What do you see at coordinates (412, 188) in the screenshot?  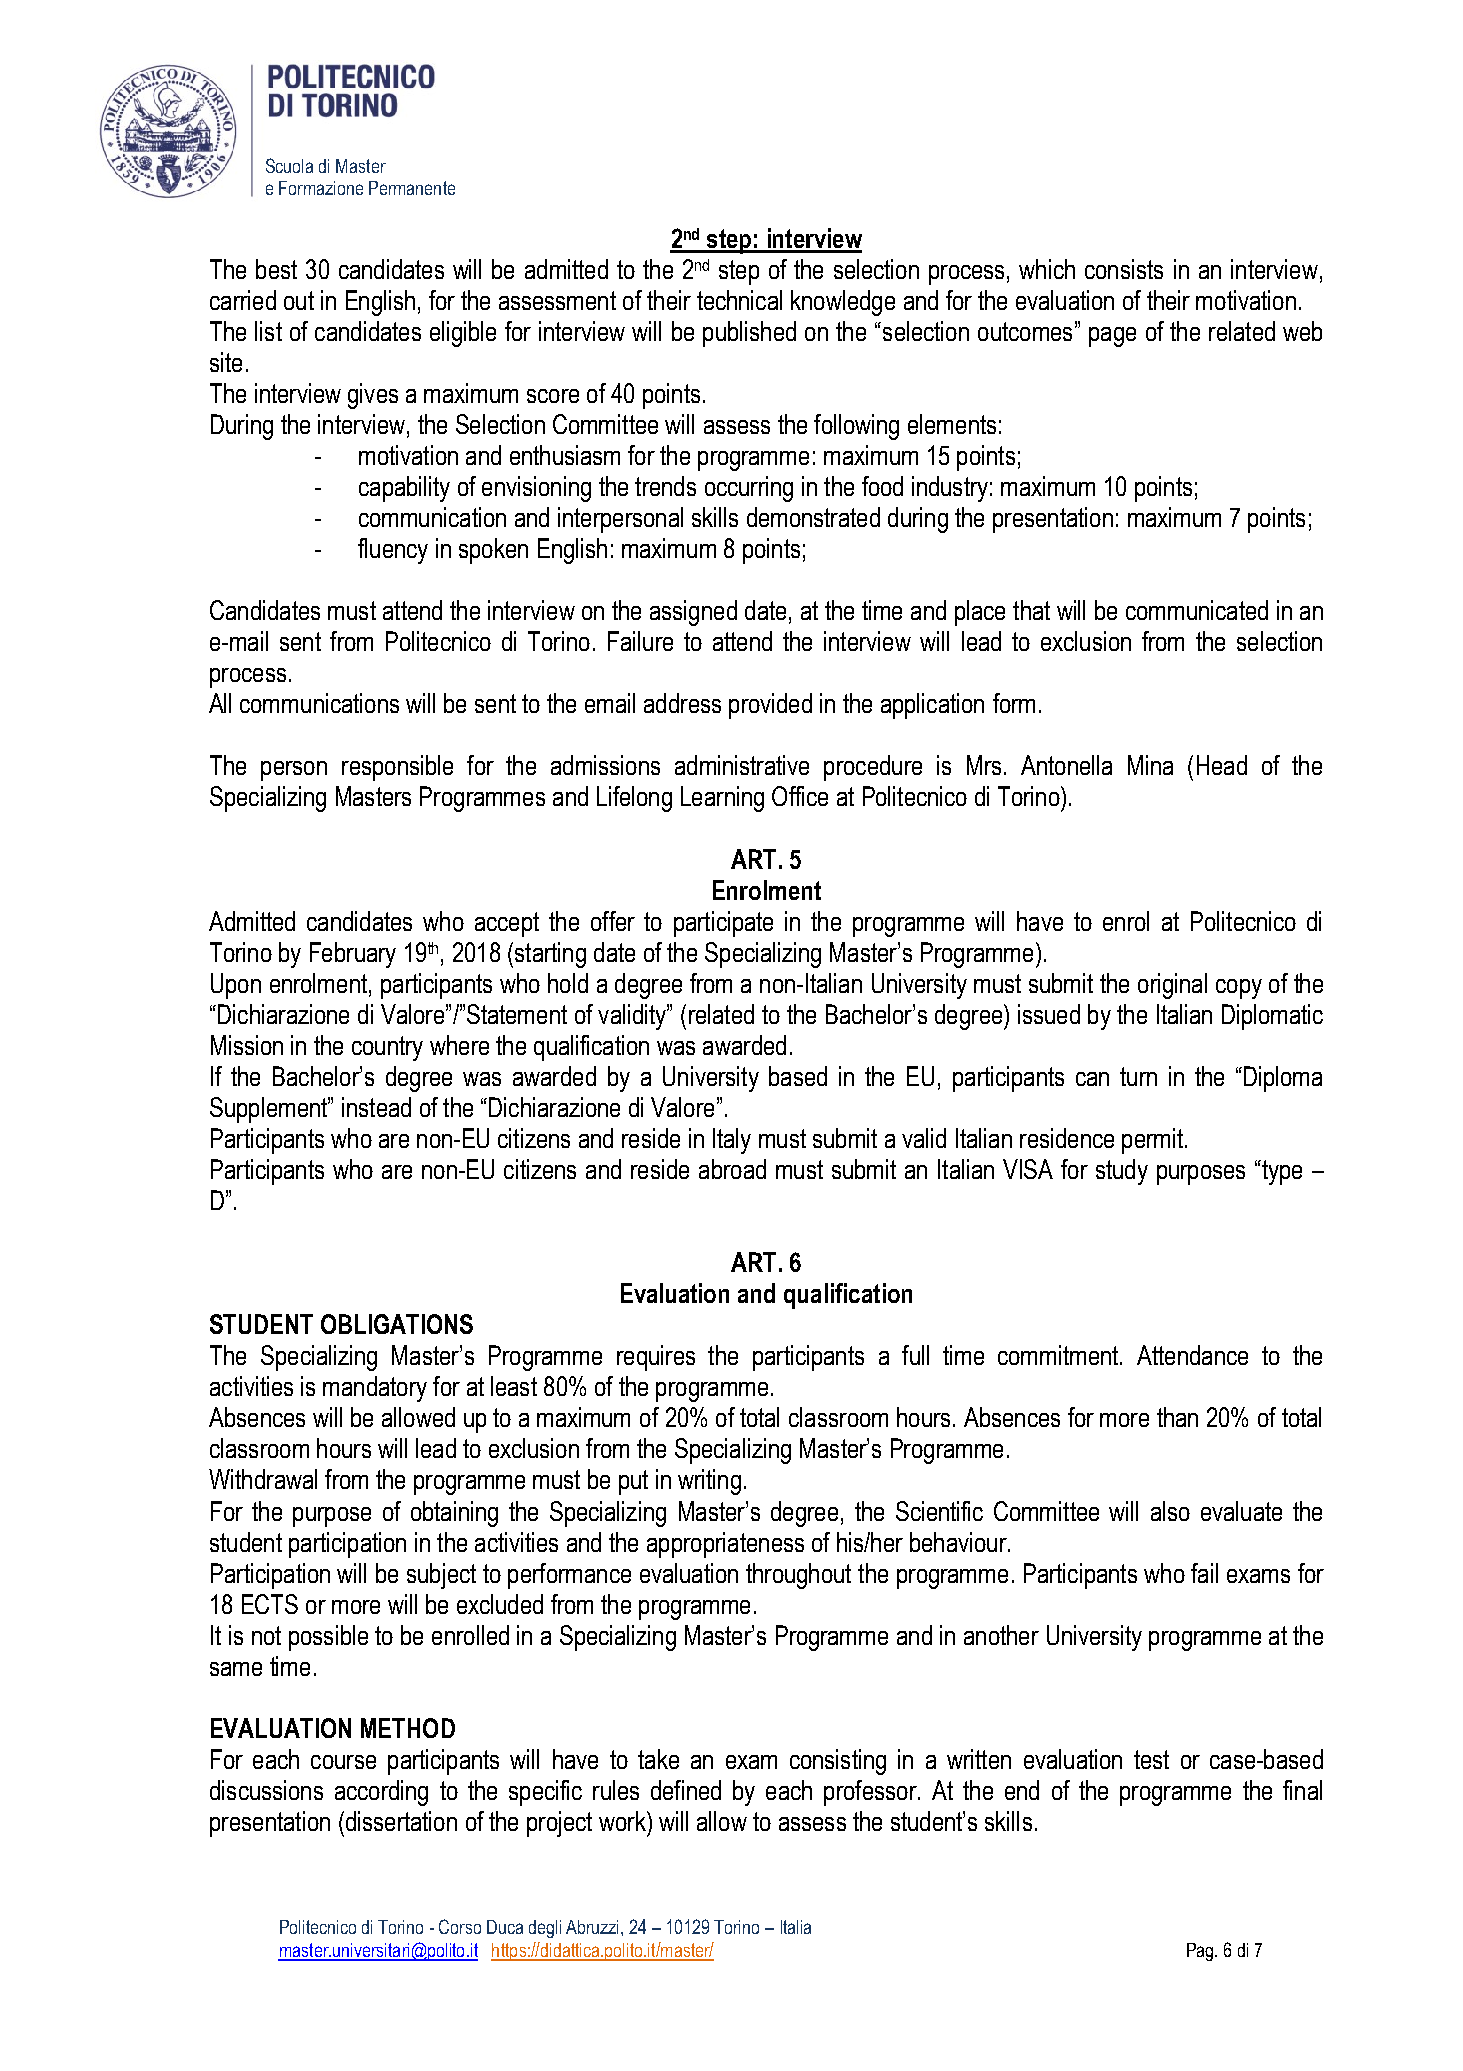 I see `Permanente` at bounding box center [412, 188].
